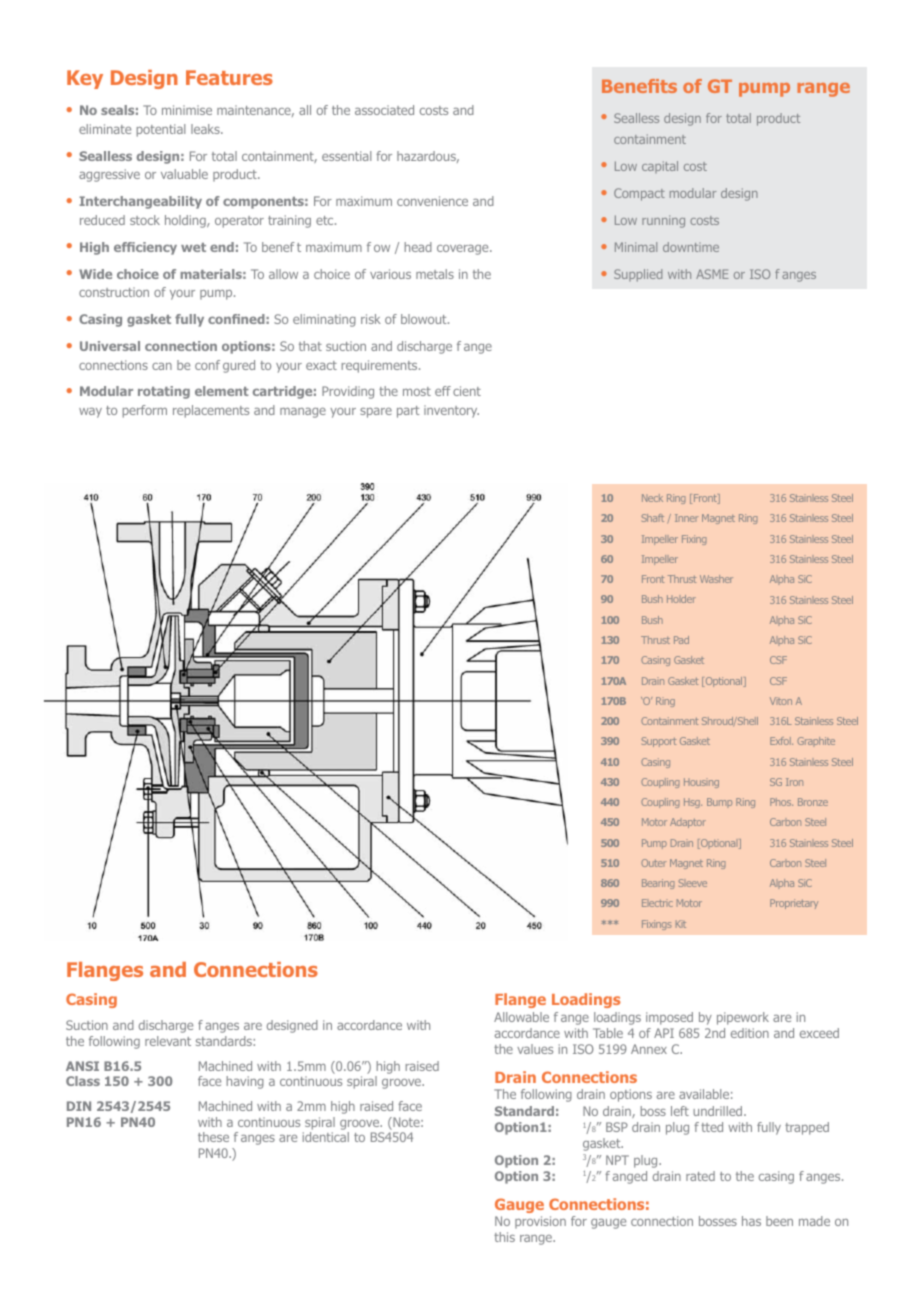  What do you see at coordinates (187, 110) in the document?
I see `minimise` at bounding box center [187, 110].
